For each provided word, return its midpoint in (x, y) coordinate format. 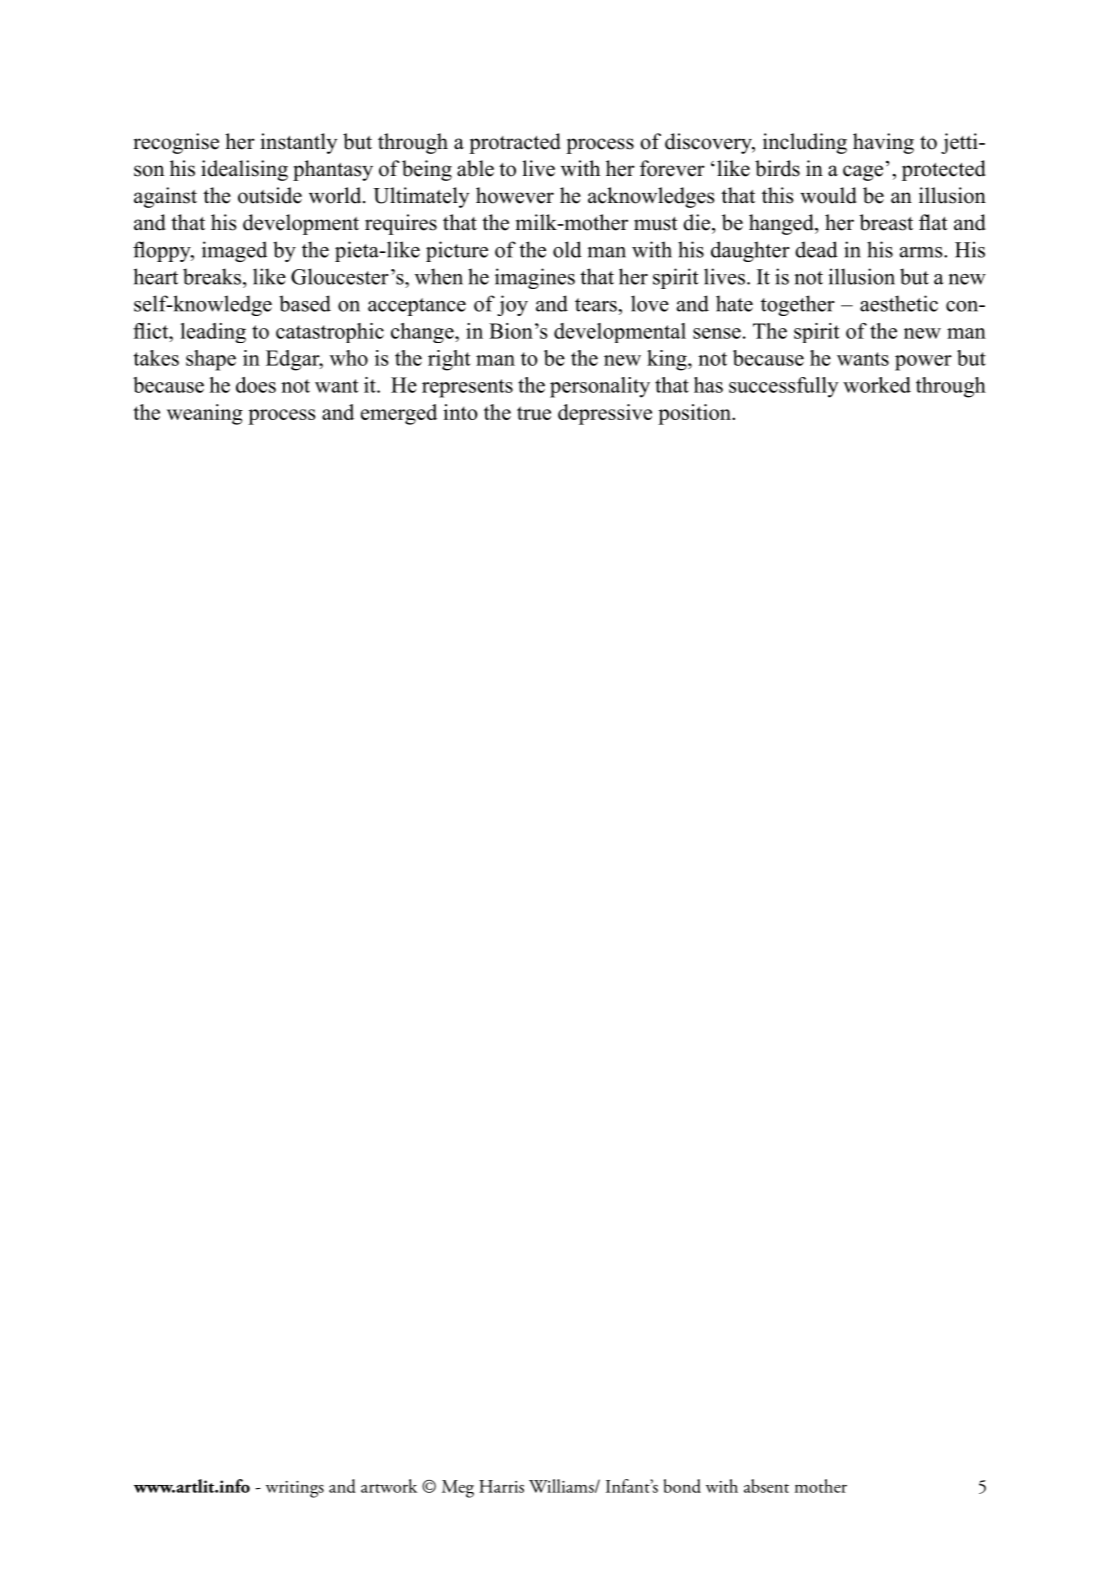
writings (295, 1489)
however (515, 195)
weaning (205, 414)
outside (270, 195)
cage (863, 173)
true (534, 413)
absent (766, 1486)
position (695, 414)
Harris (501, 1486)
